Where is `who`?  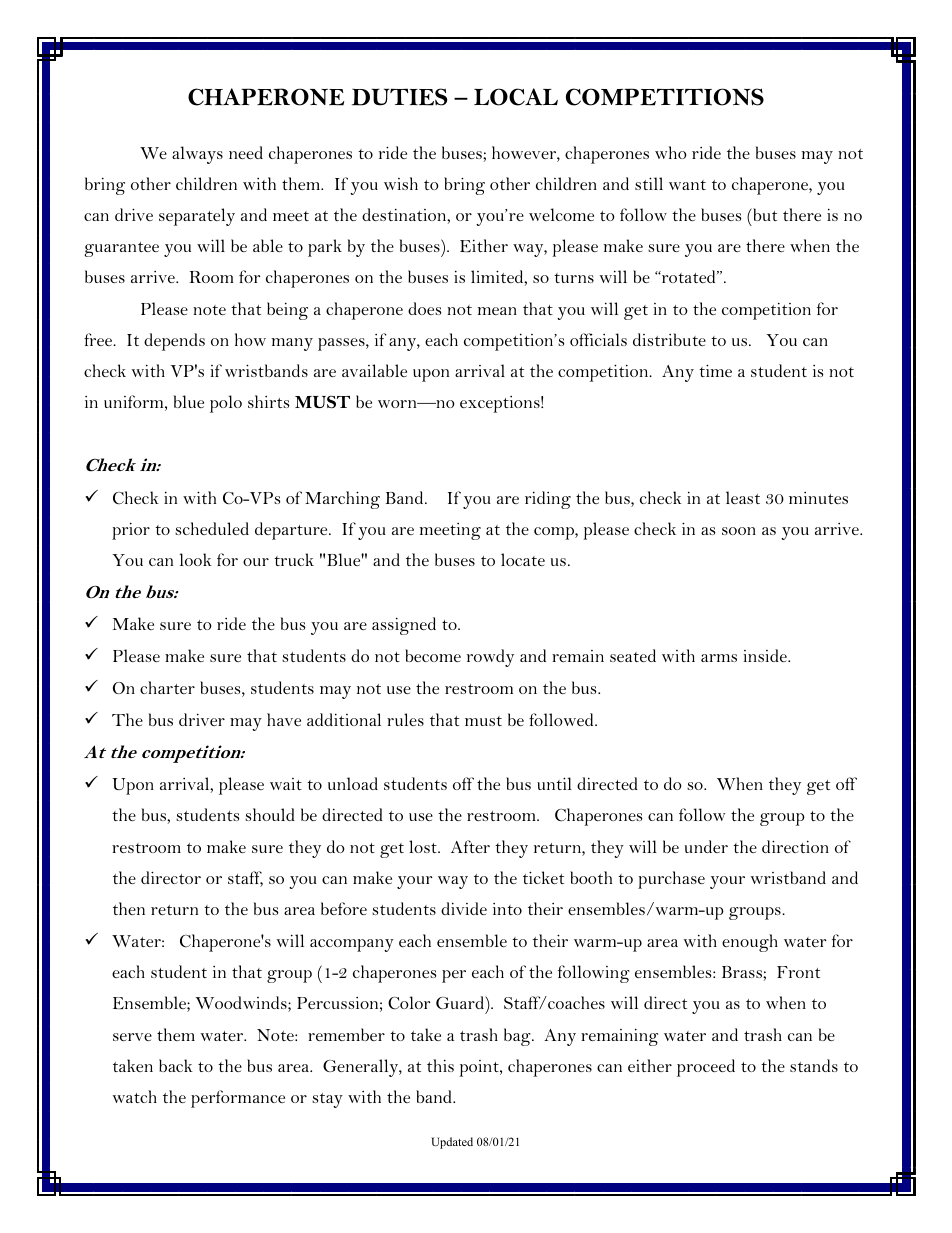 who is located at coordinates (671, 152).
